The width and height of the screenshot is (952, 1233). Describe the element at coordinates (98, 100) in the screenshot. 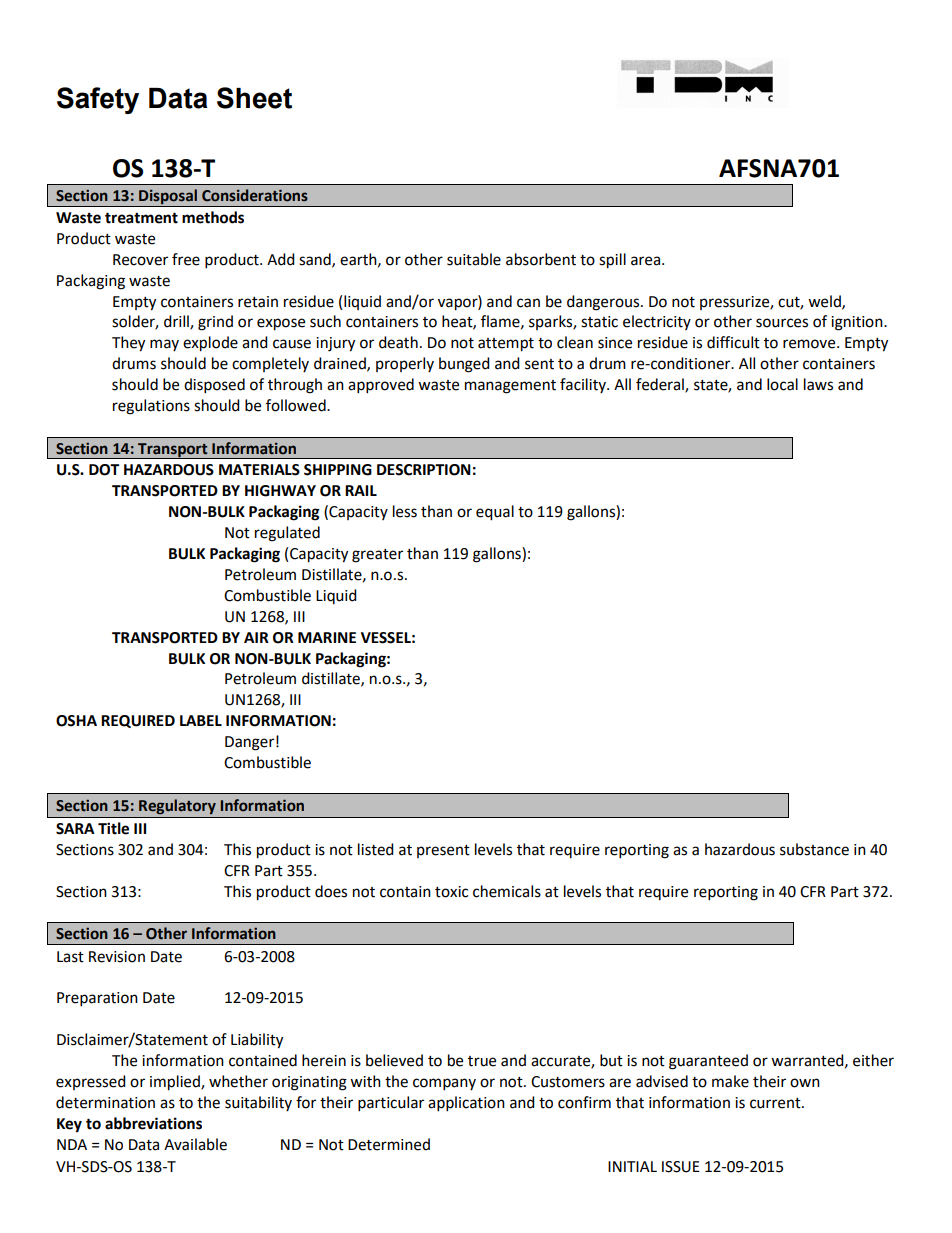

I see `Safety` at that location.
